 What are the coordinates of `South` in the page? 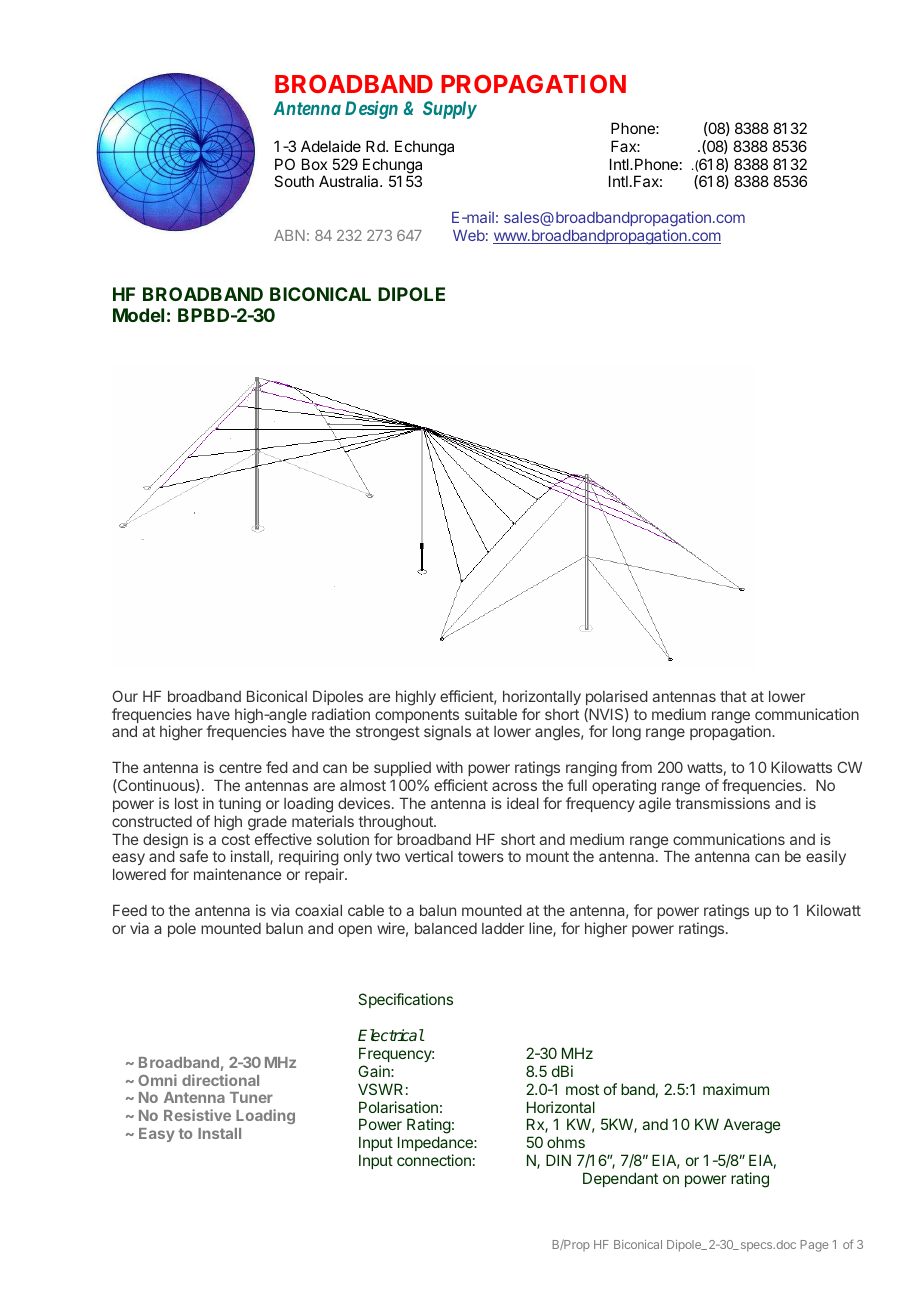 It's located at (294, 181).
